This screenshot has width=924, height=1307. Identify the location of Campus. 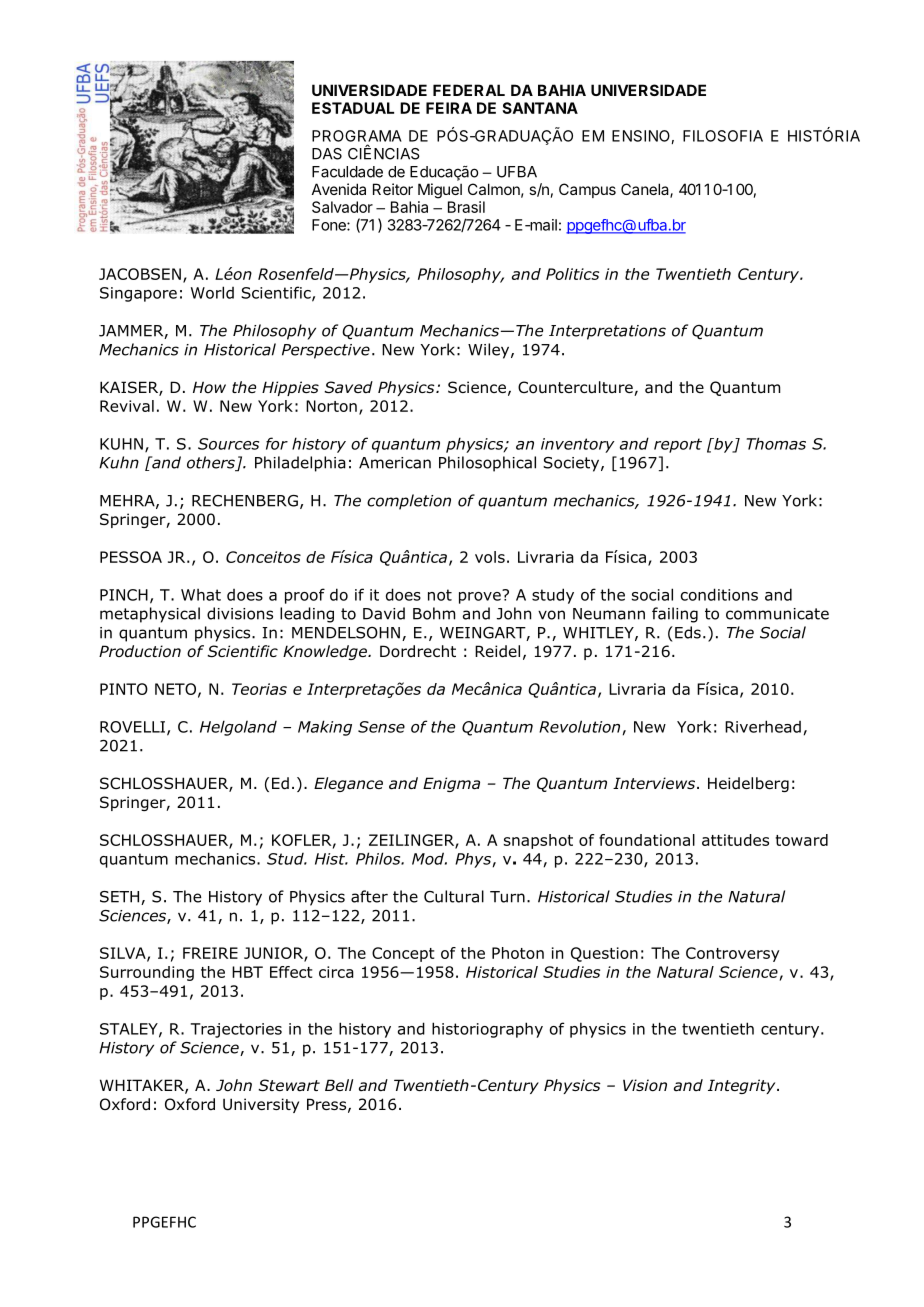
(587, 190).
